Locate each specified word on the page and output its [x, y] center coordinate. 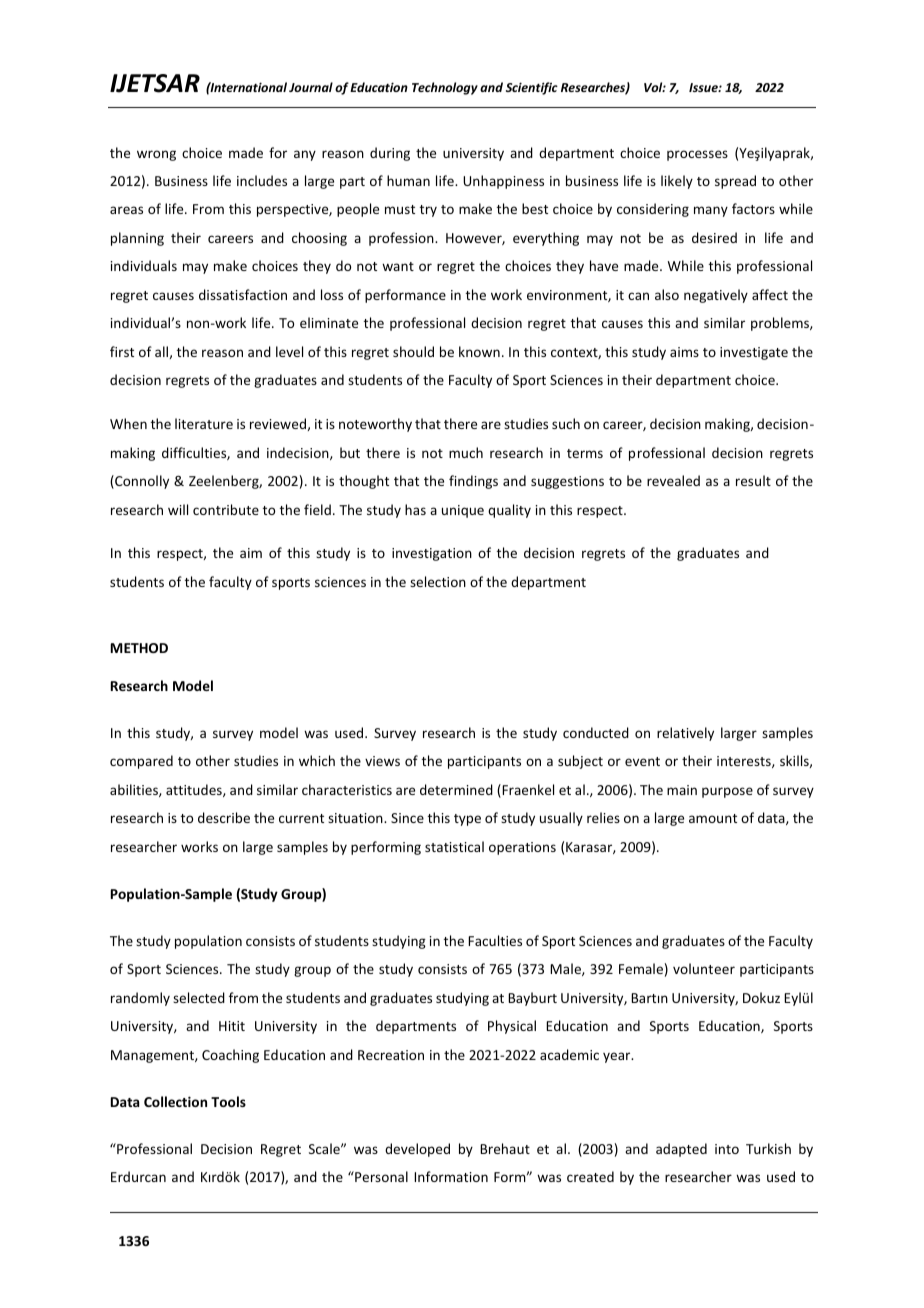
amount [713, 818]
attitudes [195, 790]
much [466, 452]
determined [456, 789]
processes [697, 155]
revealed [673, 480]
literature [204, 423]
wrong [156, 155]
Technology [445, 88]
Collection [175, 1101]
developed [417, 1150]
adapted [681, 1150]
